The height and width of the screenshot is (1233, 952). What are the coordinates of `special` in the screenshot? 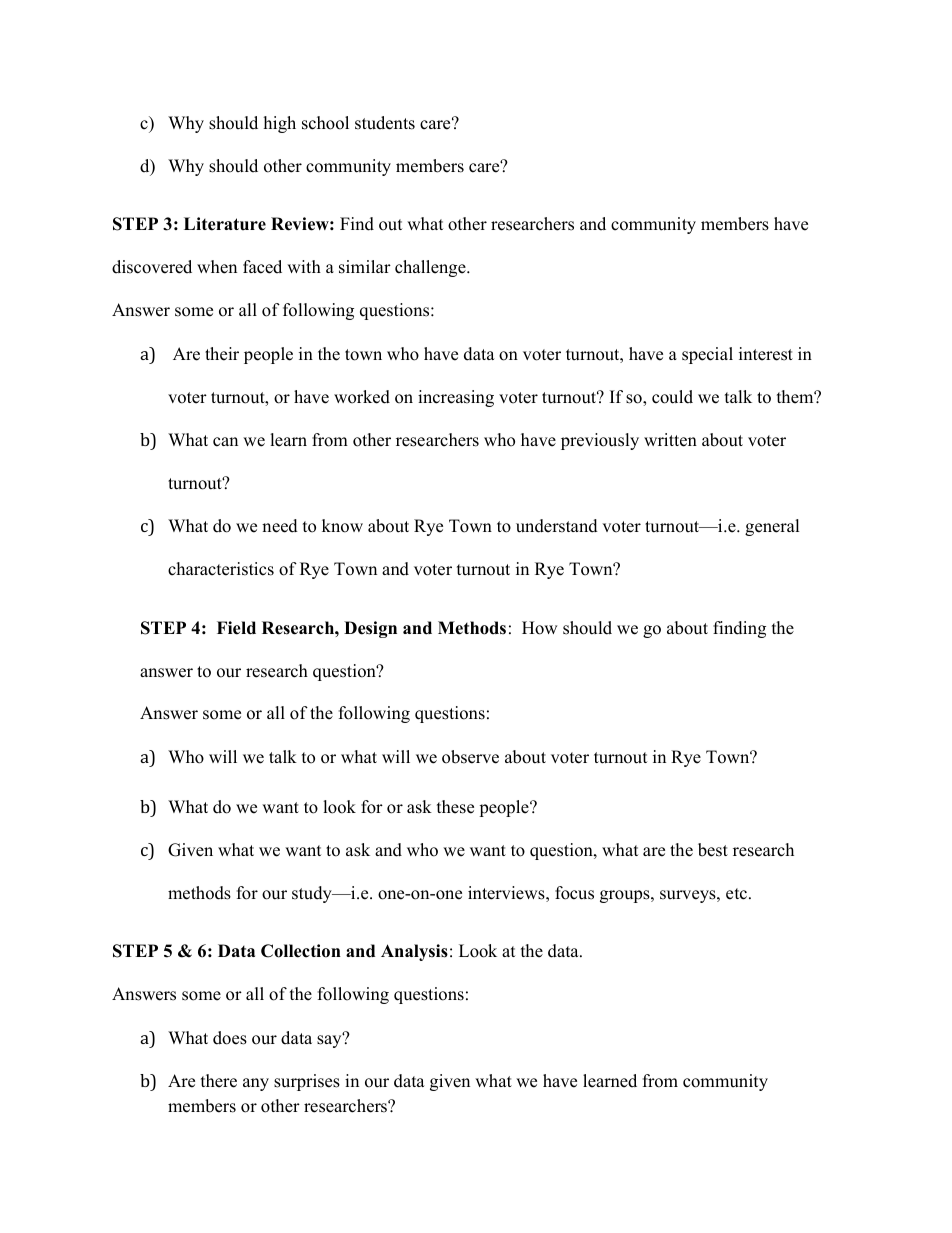 It's located at (707, 355).
